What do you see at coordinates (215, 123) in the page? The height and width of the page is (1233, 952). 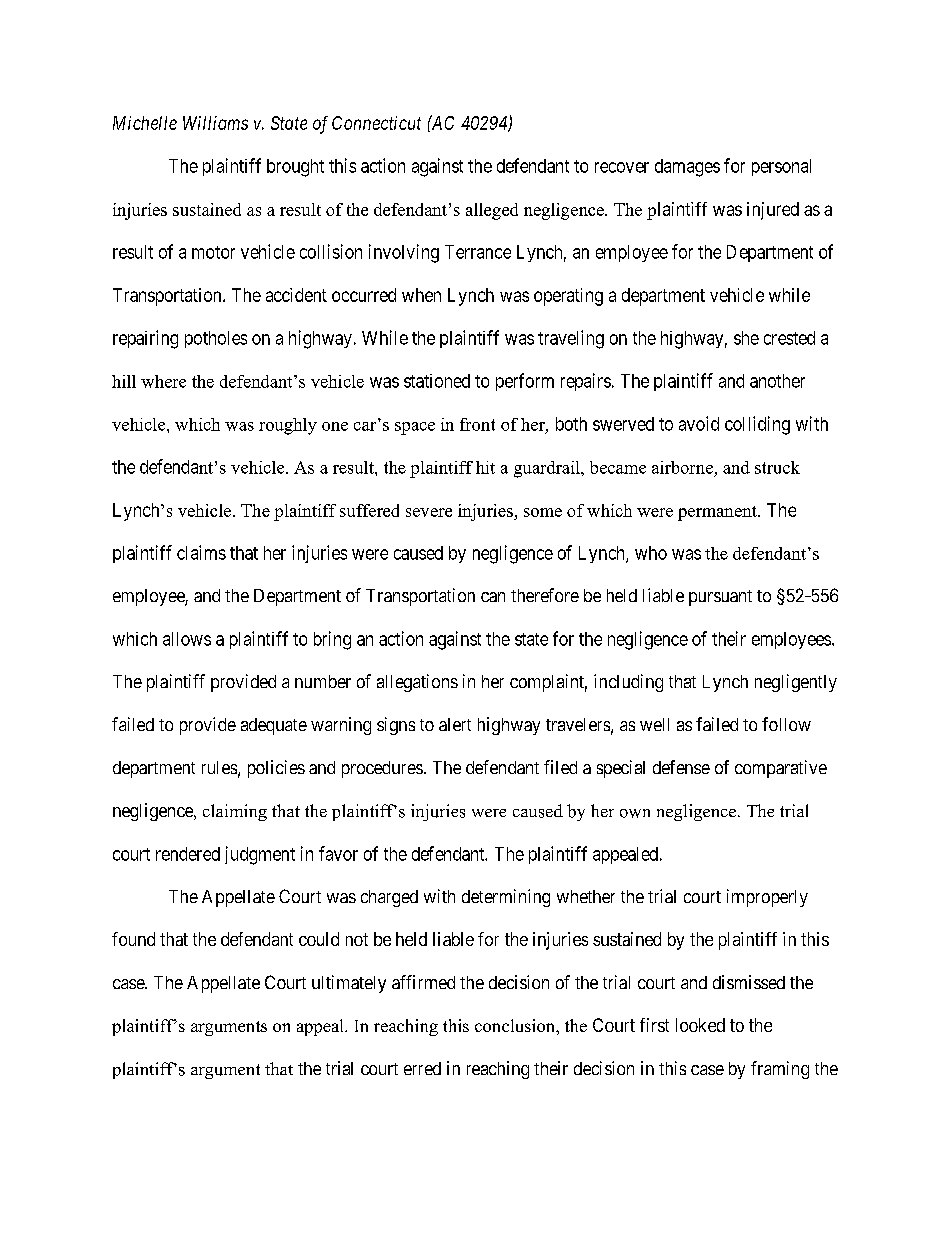 I see `Williams` at bounding box center [215, 123].
